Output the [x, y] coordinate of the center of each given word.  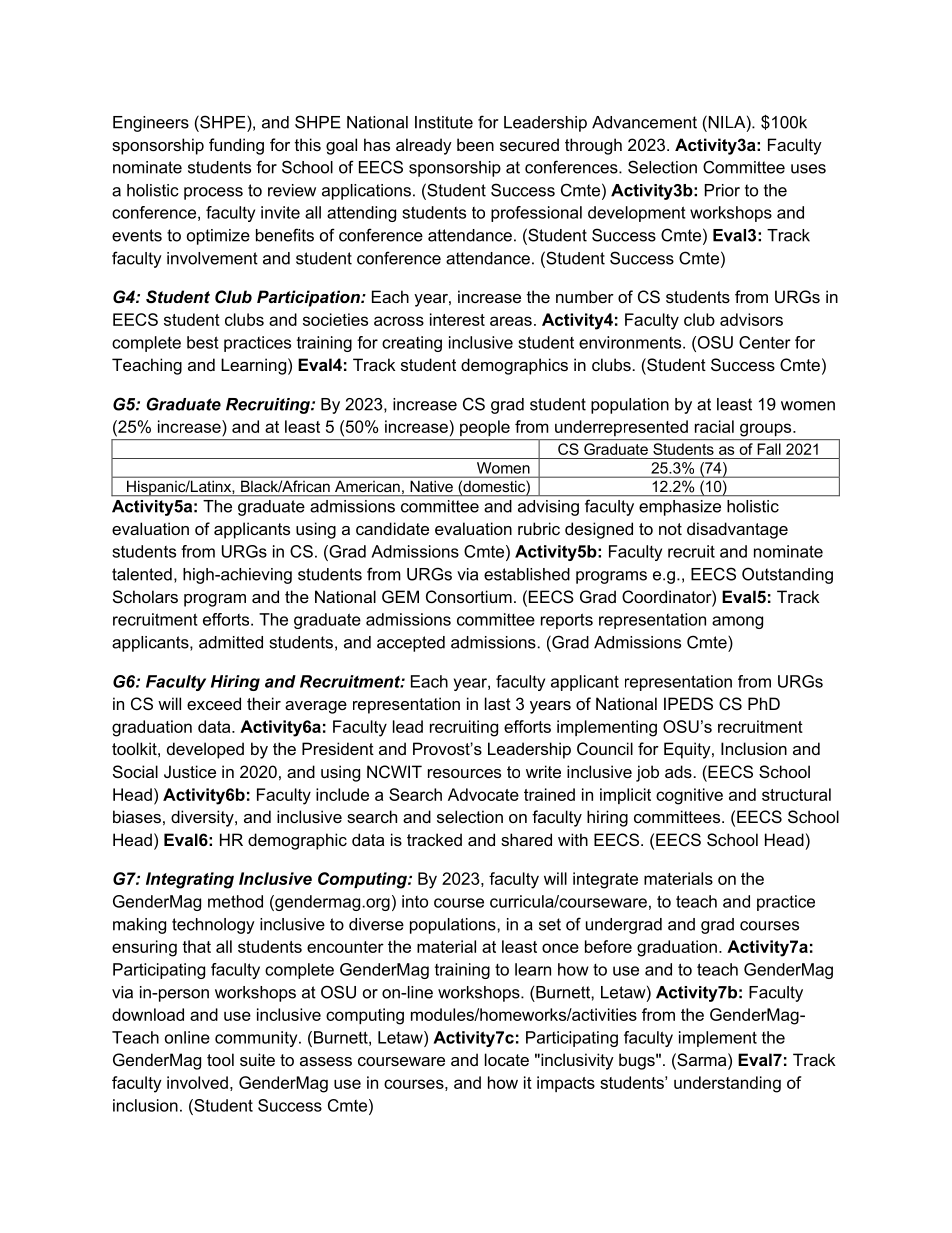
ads [678, 771]
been [475, 144]
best [203, 342]
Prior [722, 190]
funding [236, 146]
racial [714, 426]
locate [507, 1059]
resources [464, 773]
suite [257, 1059]
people [485, 428]
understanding [727, 1084]
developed [205, 750]
